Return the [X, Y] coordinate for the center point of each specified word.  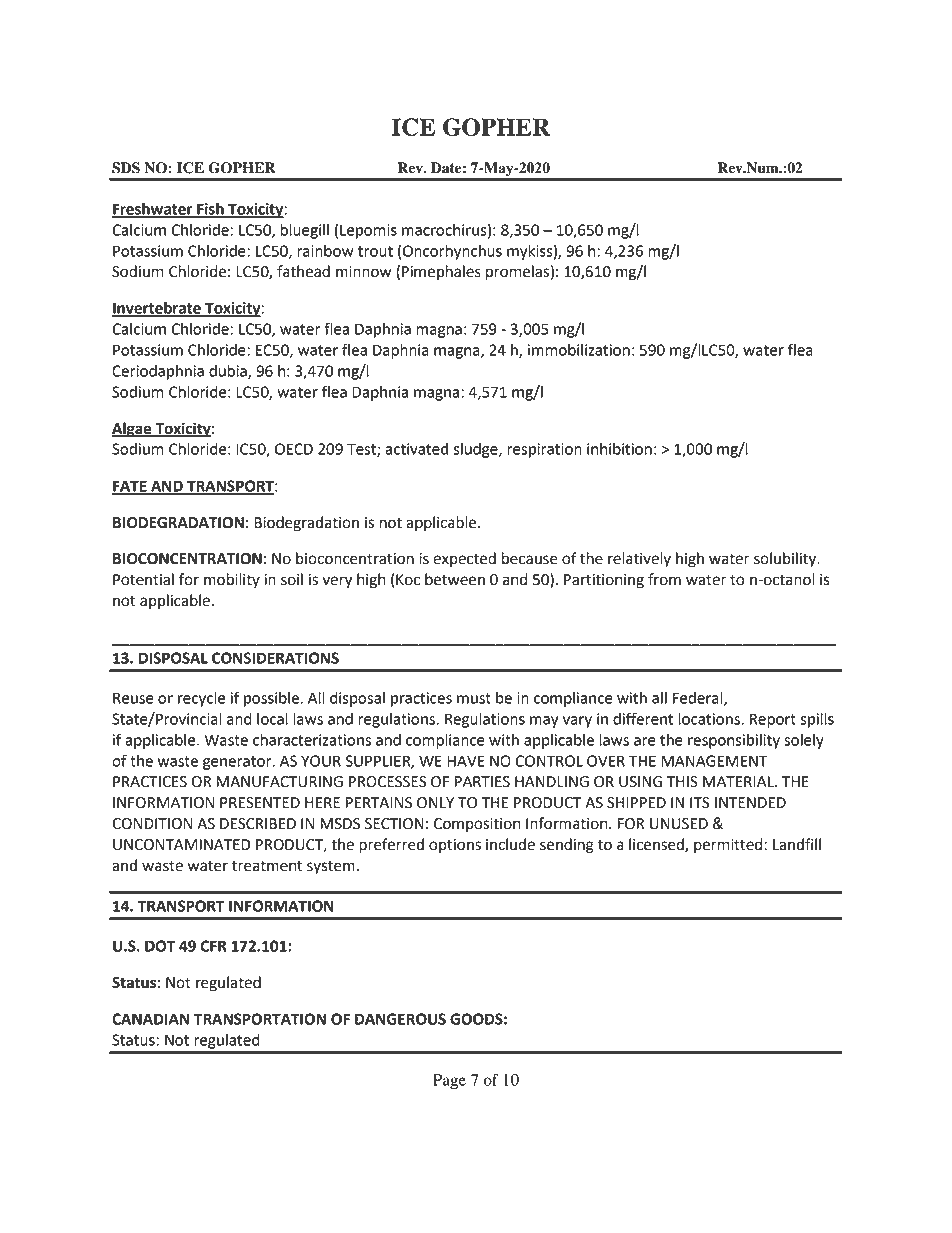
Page [449, 1082]
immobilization [579, 350]
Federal [699, 699]
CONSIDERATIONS [275, 658]
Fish [210, 210]
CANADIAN [150, 1019]
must [474, 698]
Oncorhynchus [452, 252]
